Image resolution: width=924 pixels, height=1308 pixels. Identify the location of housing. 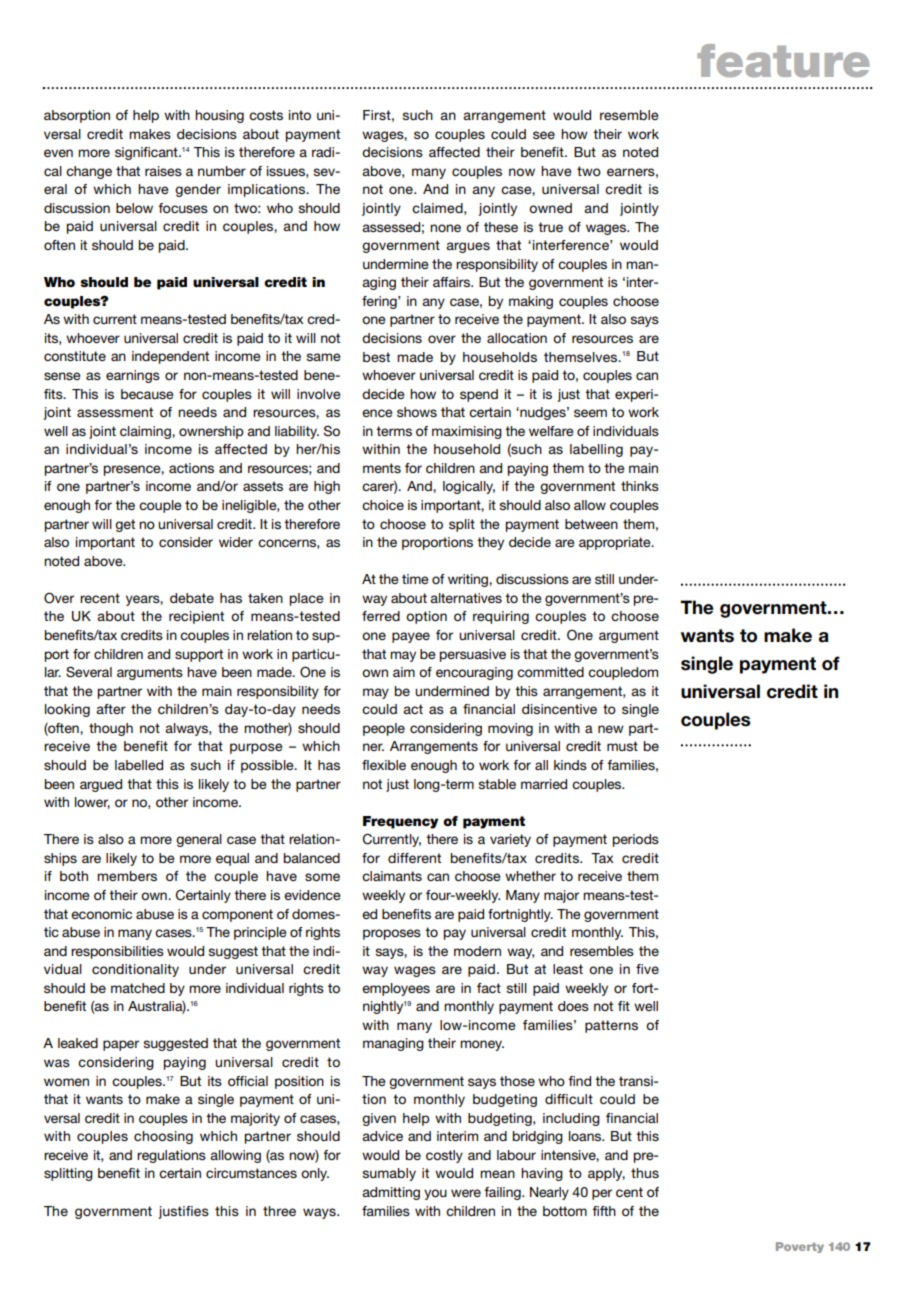
(219, 116).
